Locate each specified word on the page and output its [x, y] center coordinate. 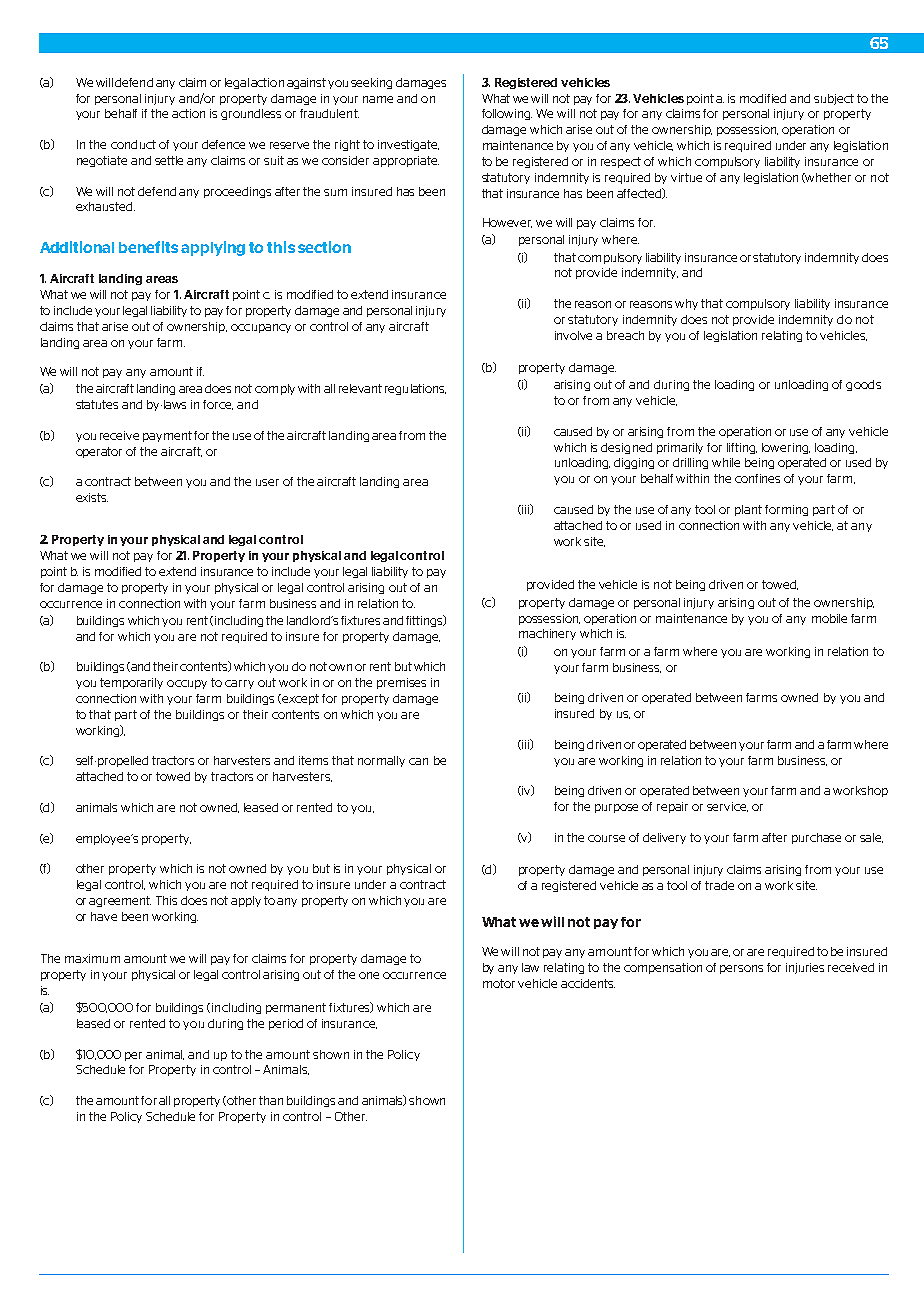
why [686, 304]
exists [92, 497]
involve [573, 335]
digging [634, 463]
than [271, 1100]
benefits [148, 247]
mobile [829, 618]
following [507, 114]
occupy [187, 684]
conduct [133, 144]
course [606, 838]
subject [834, 99]
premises [401, 683]
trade [719, 885]
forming [786, 510]
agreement [120, 901]
